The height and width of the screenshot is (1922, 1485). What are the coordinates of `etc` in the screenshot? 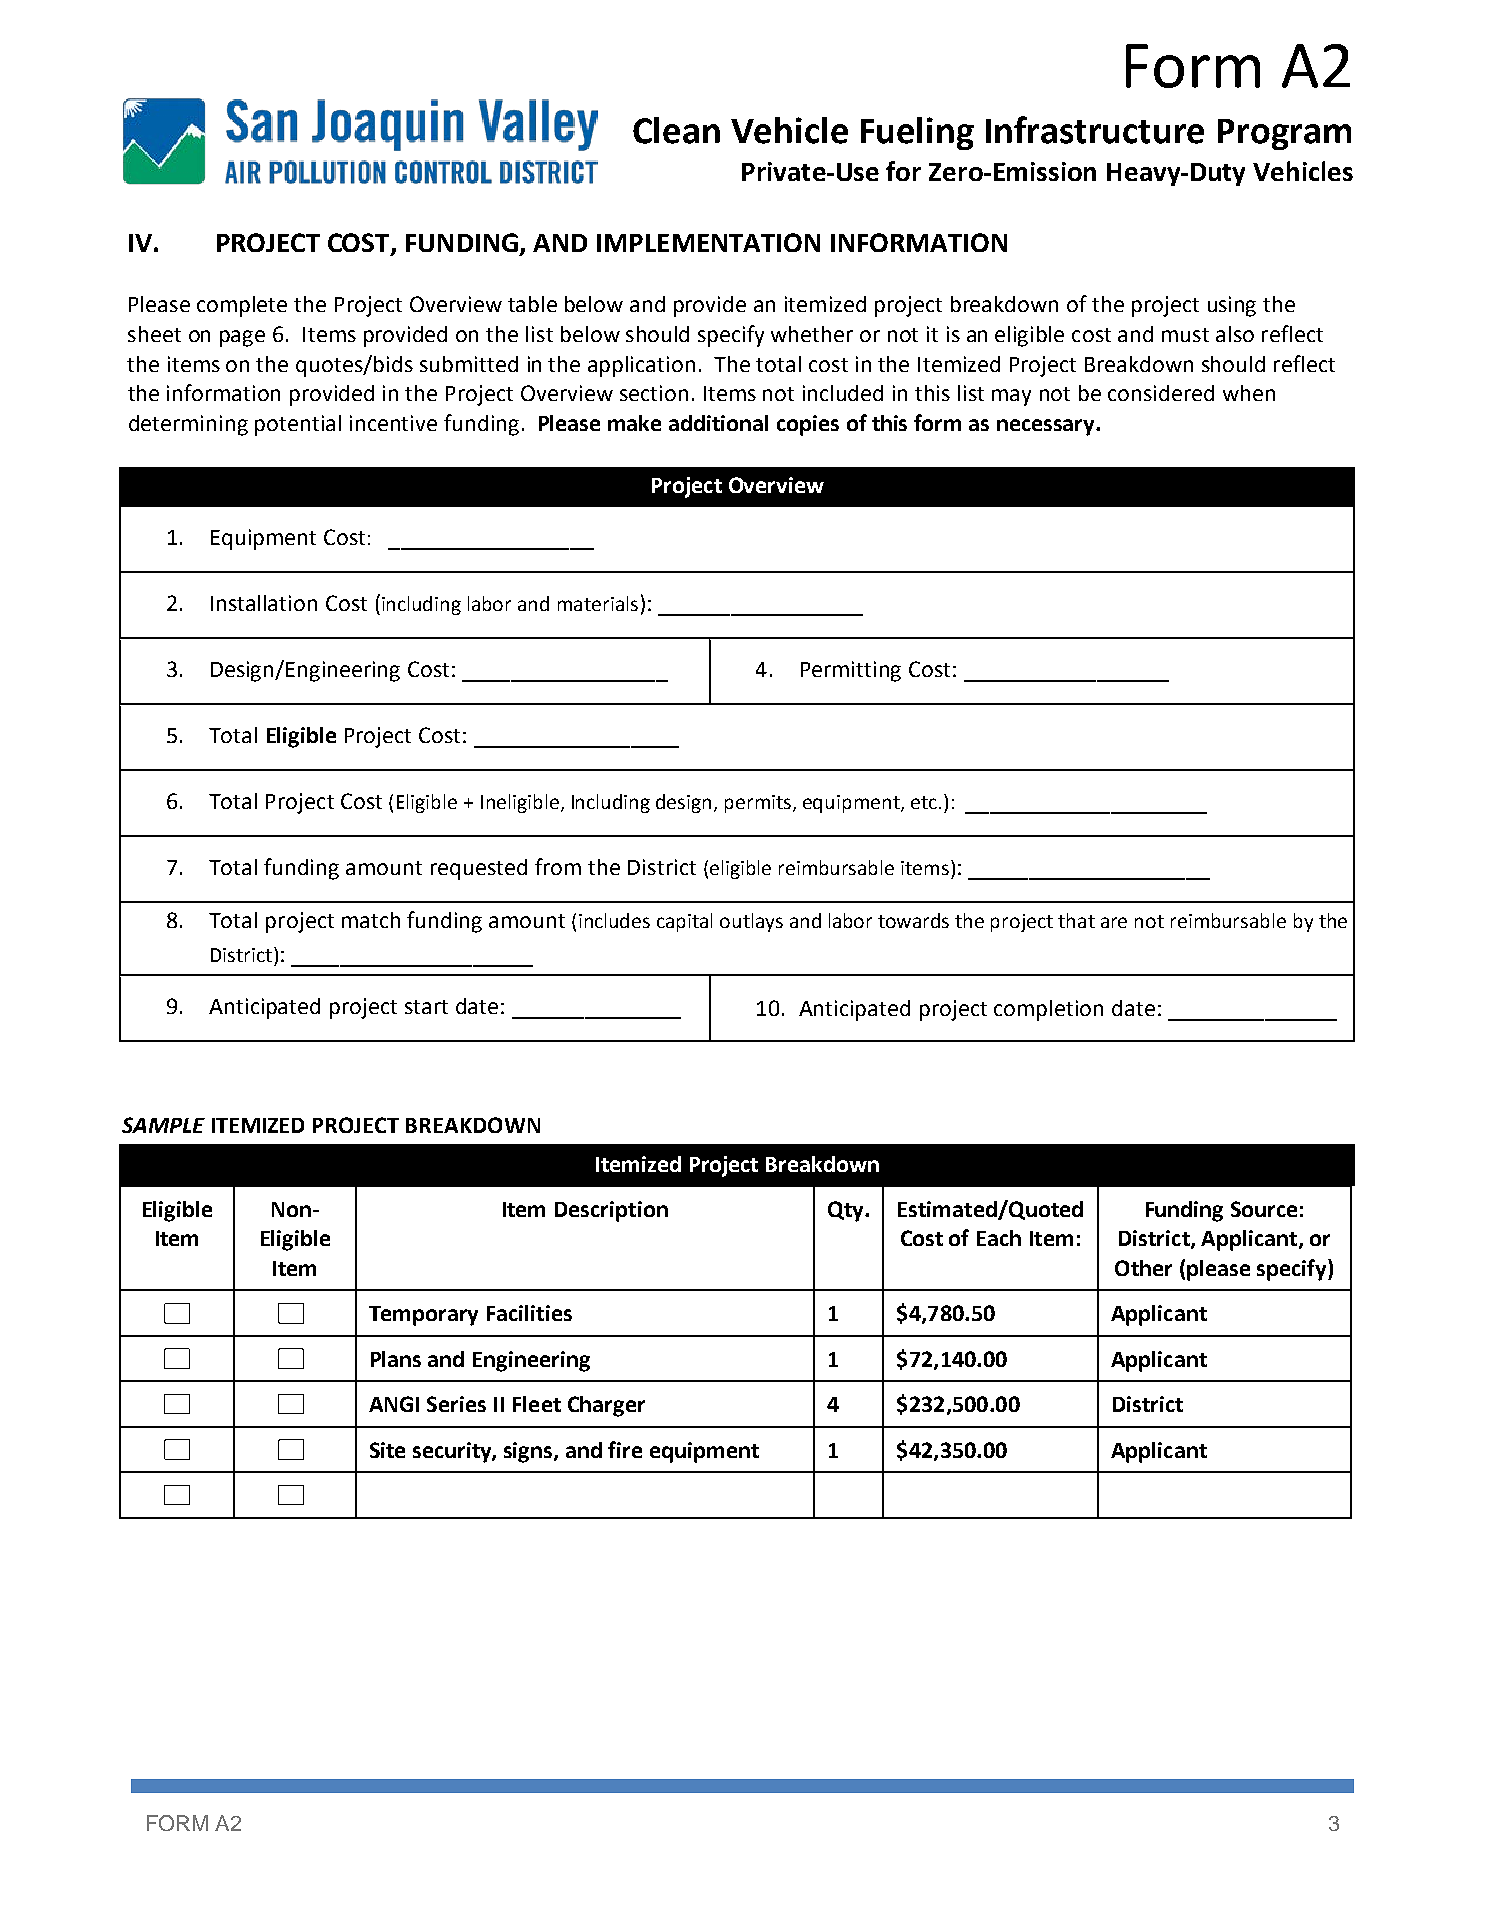 It's located at (924, 802).
